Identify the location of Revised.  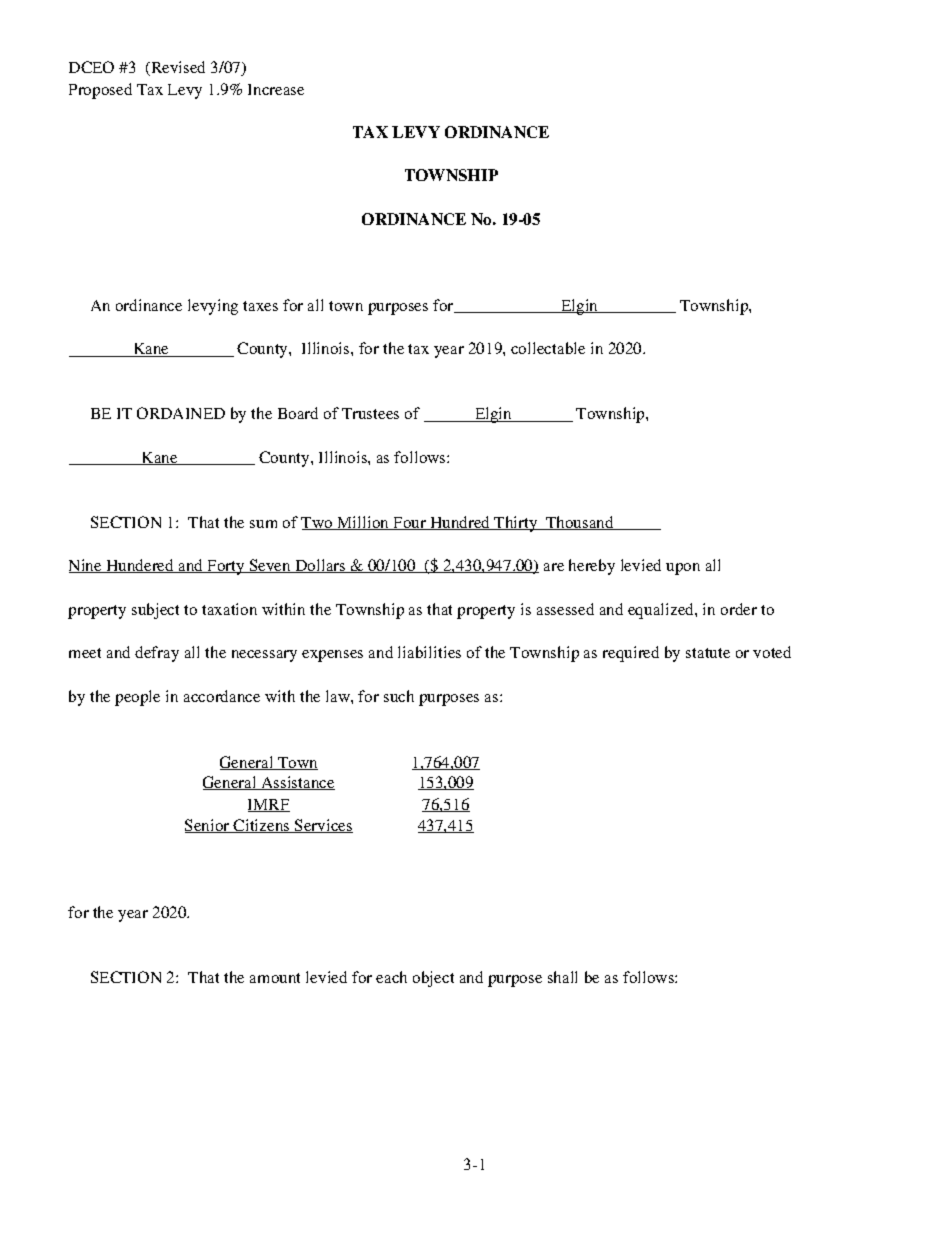
(177, 68).
